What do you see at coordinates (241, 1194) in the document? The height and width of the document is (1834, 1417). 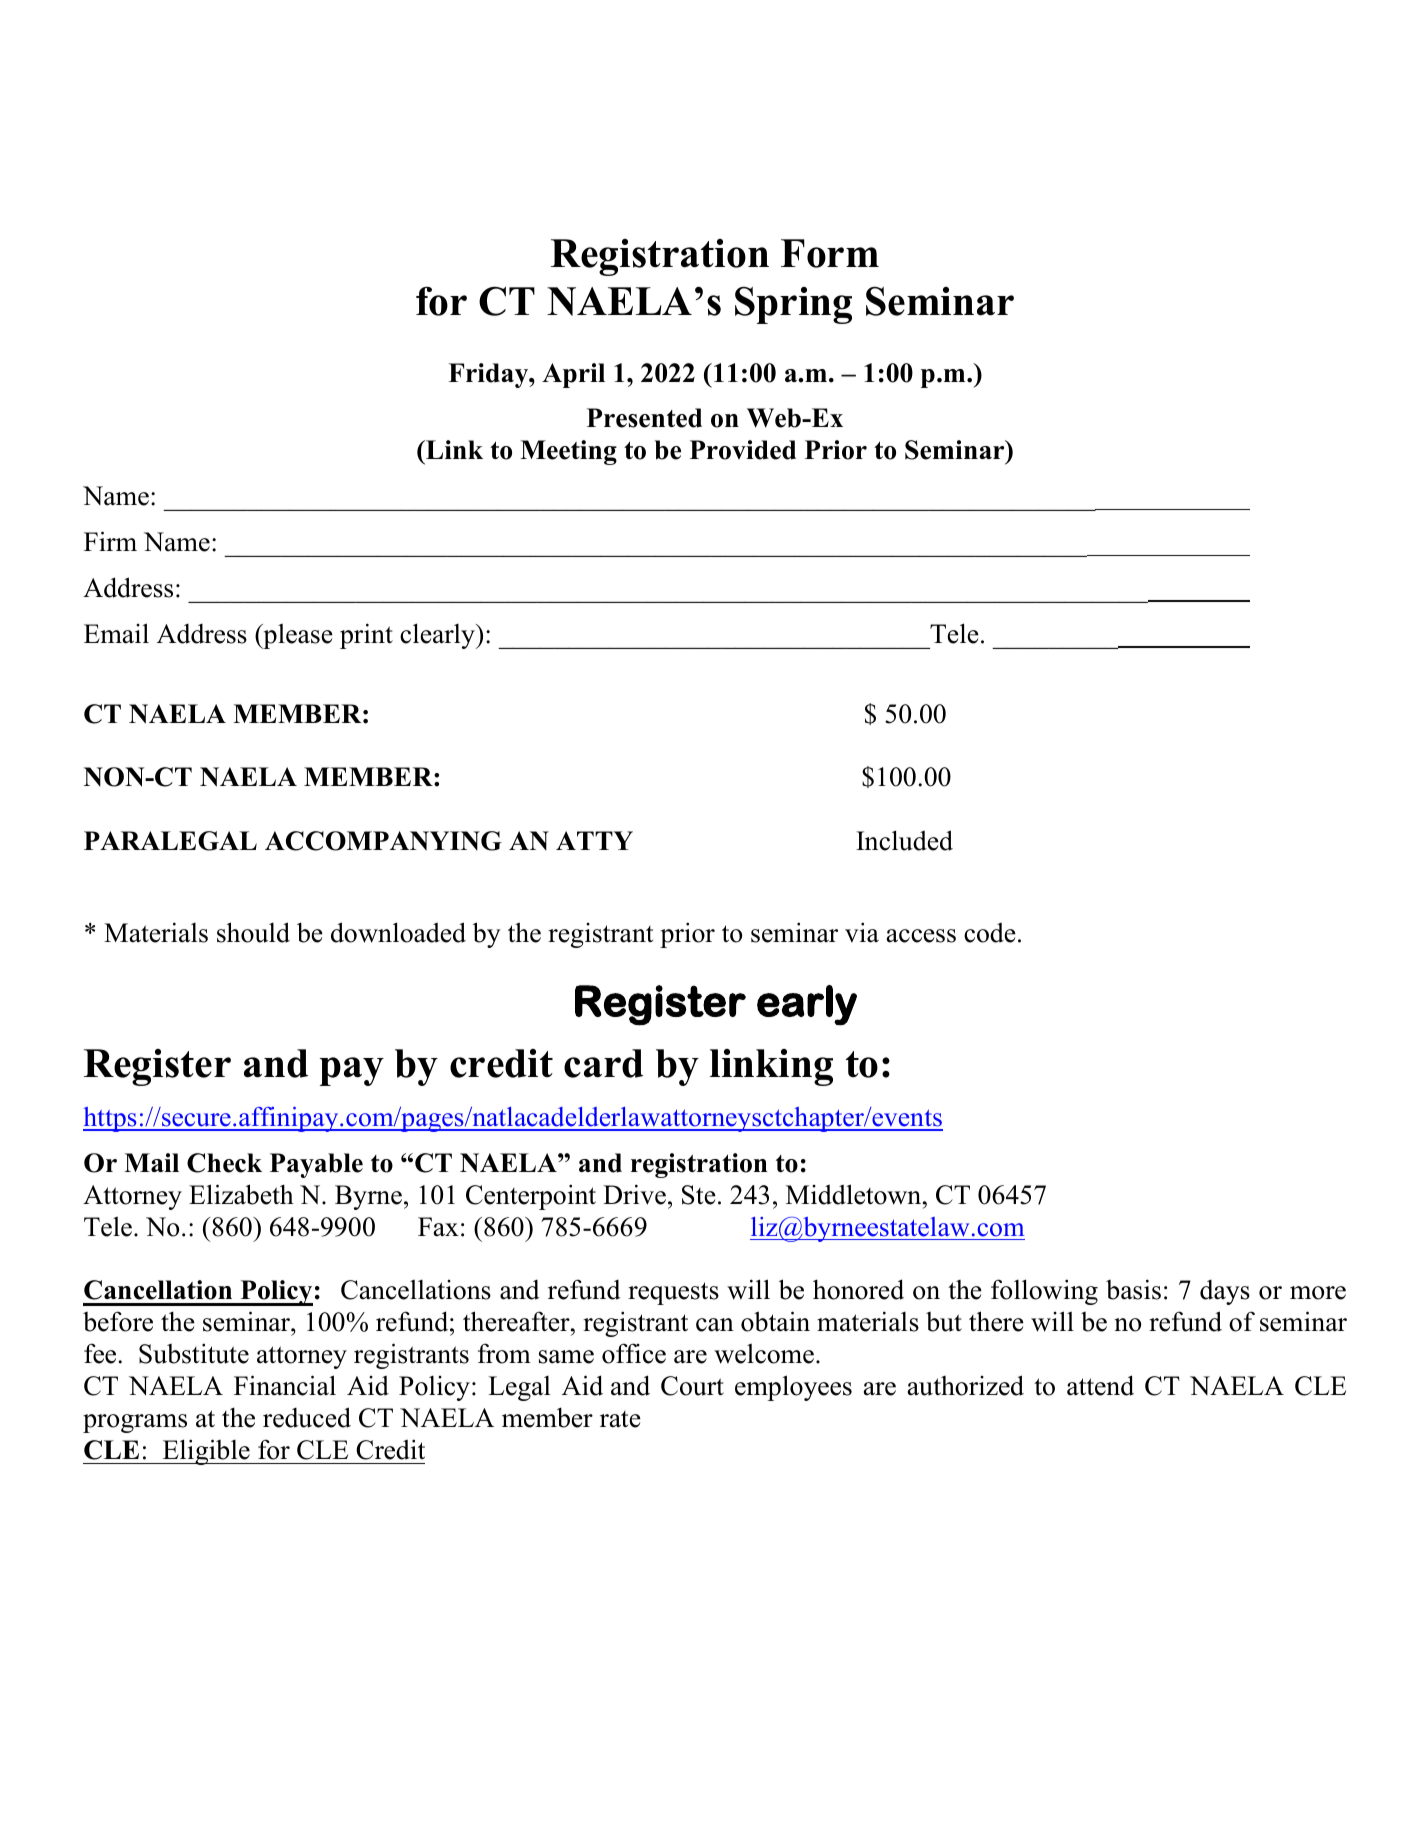 I see `Elizabeth` at bounding box center [241, 1194].
